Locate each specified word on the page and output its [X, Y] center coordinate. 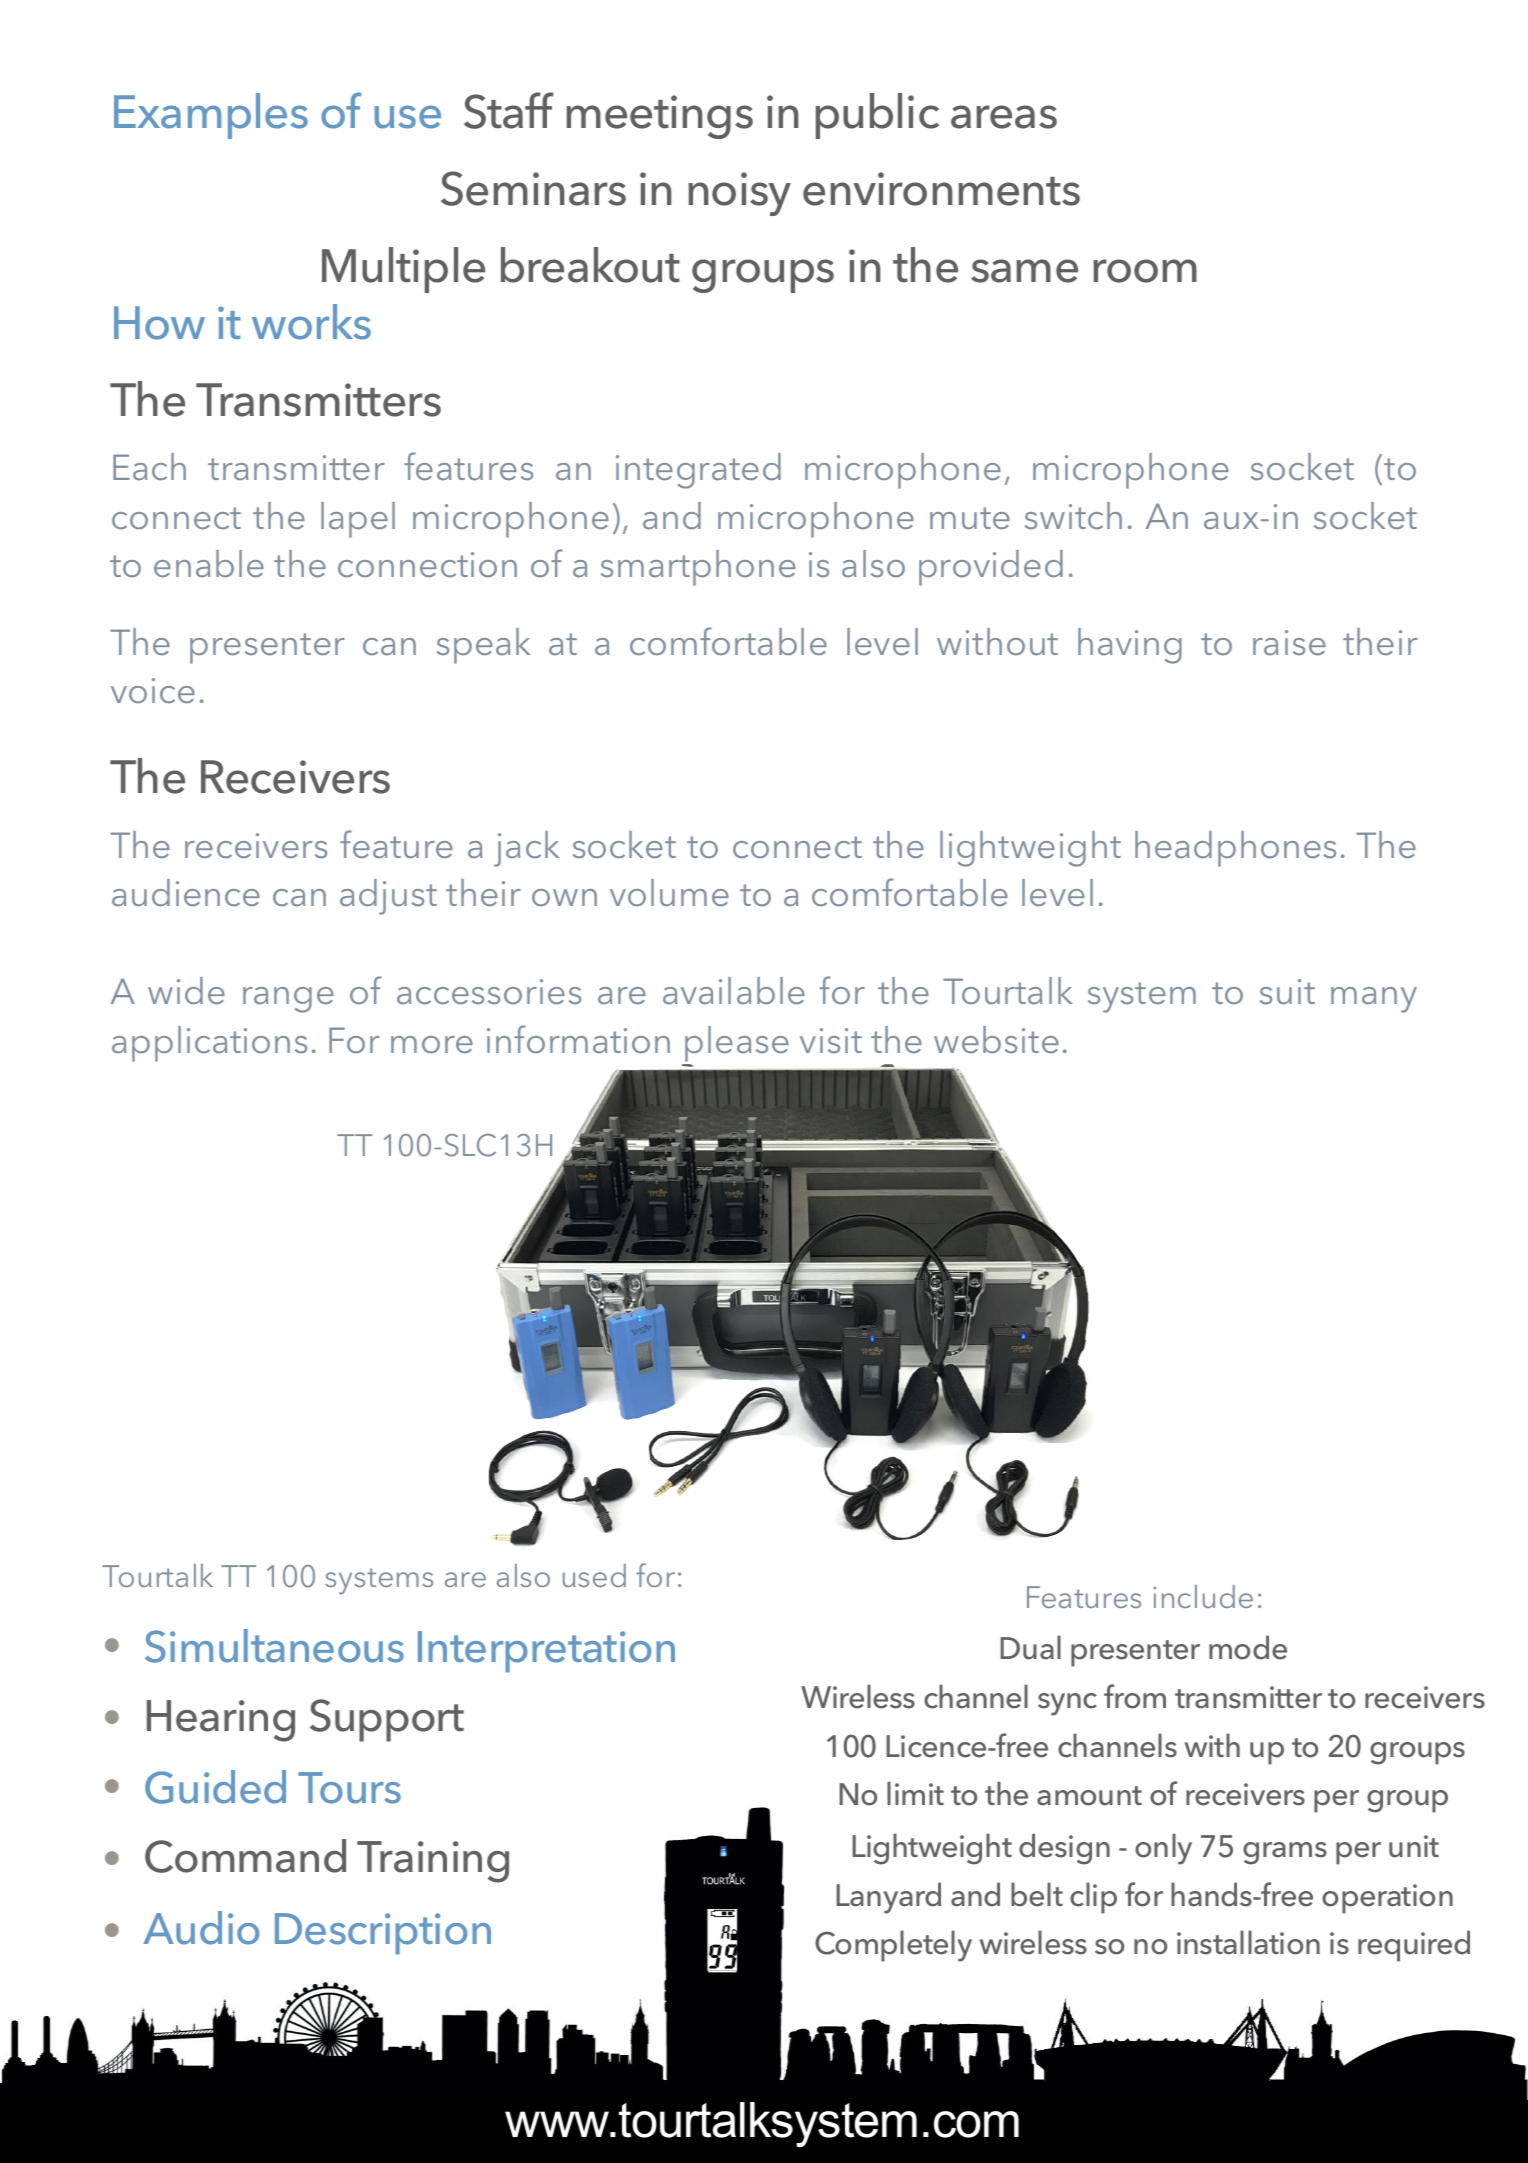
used [594, 1575]
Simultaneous [274, 1646]
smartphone [698, 568]
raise [1289, 642]
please [737, 1044]
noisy [739, 194]
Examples [211, 116]
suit [1287, 991]
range [288, 1000]
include [1203, 1596]
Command [245, 1856]
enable [209, 563]
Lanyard [888, 1898]
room [1145, 271]
